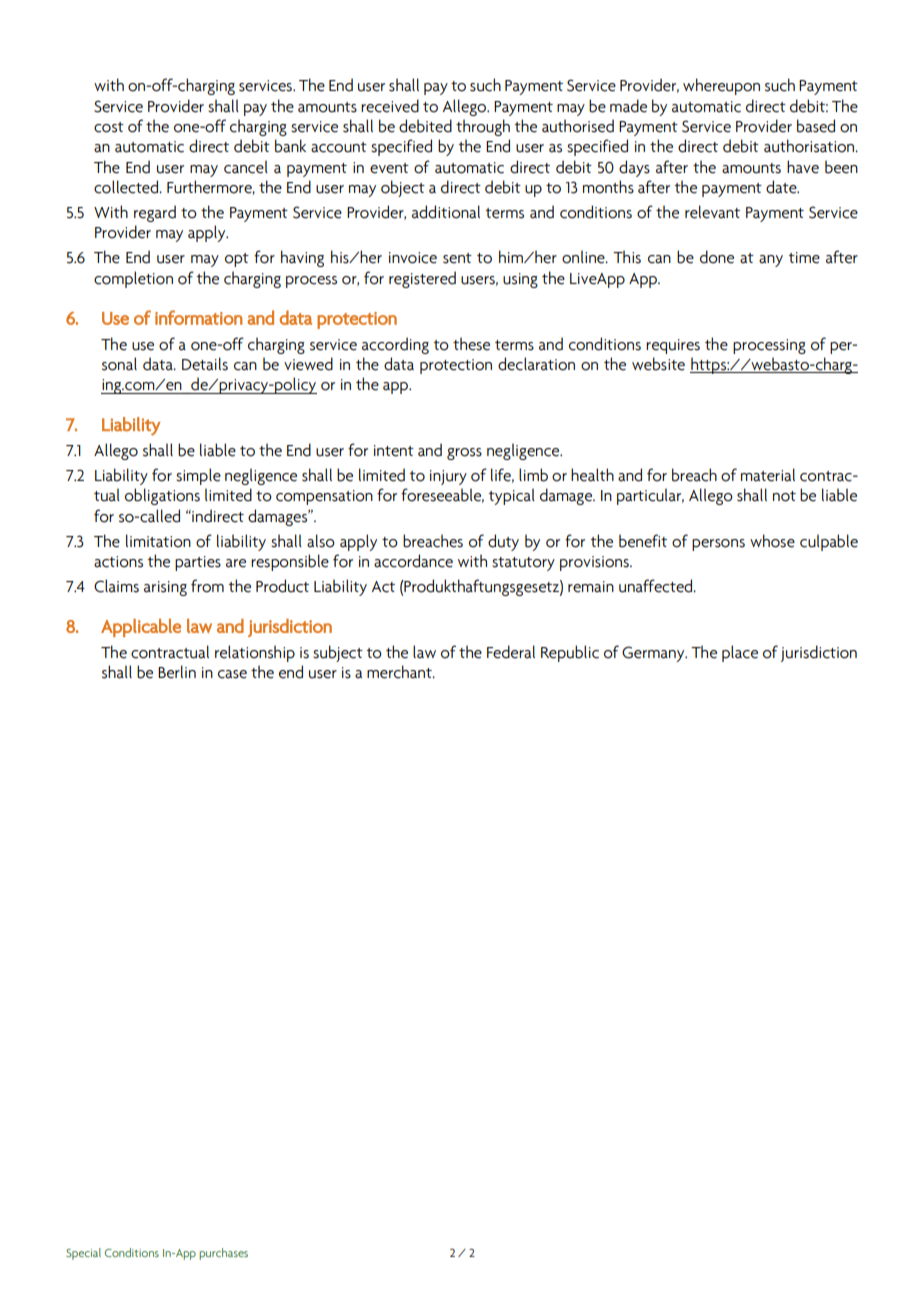  I want to click on place, so click(740, 653).
